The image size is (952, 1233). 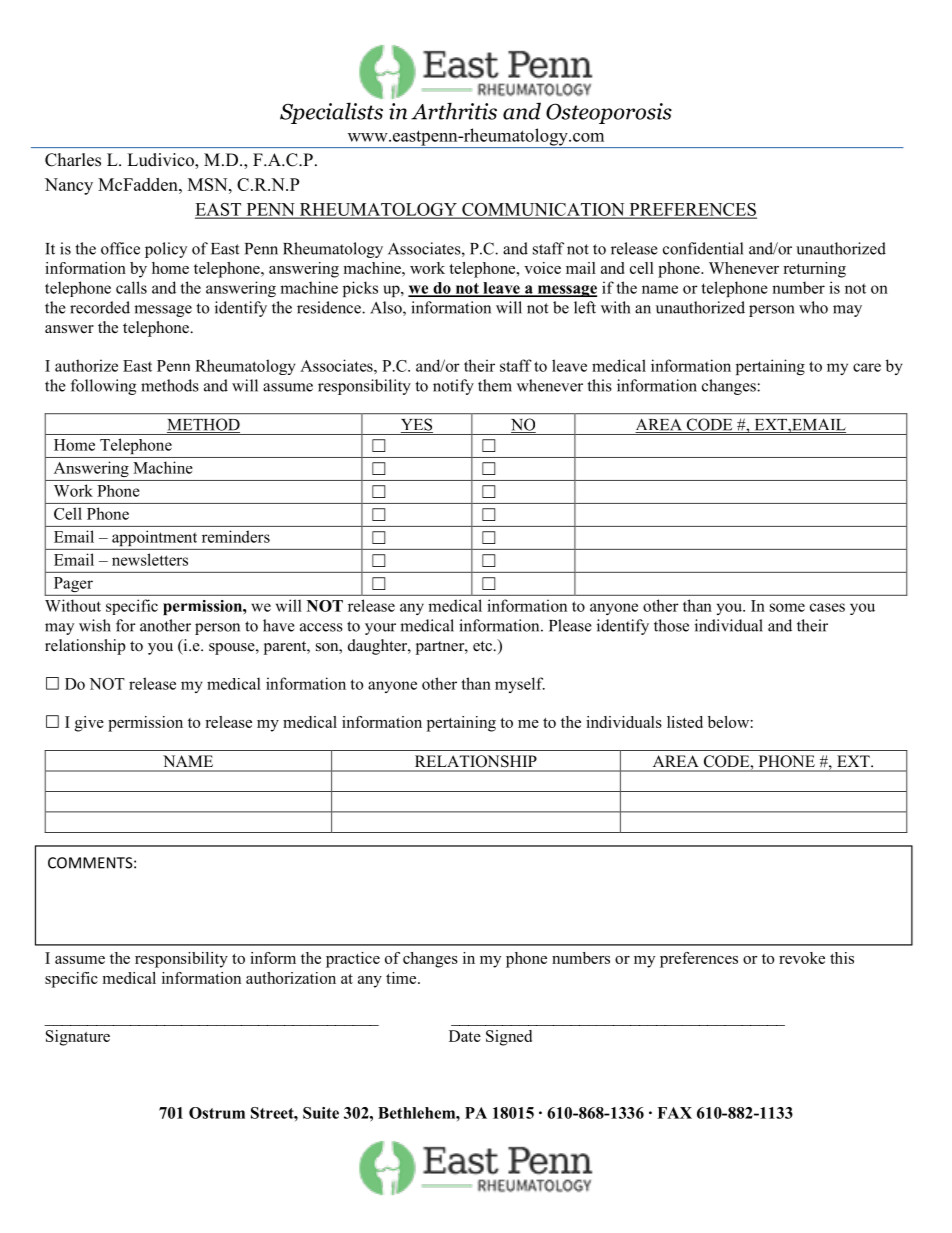 What do you see at coordinates (609, 113) in the image?
I see `Osteoporosis` at bounding box center [609, 113].
